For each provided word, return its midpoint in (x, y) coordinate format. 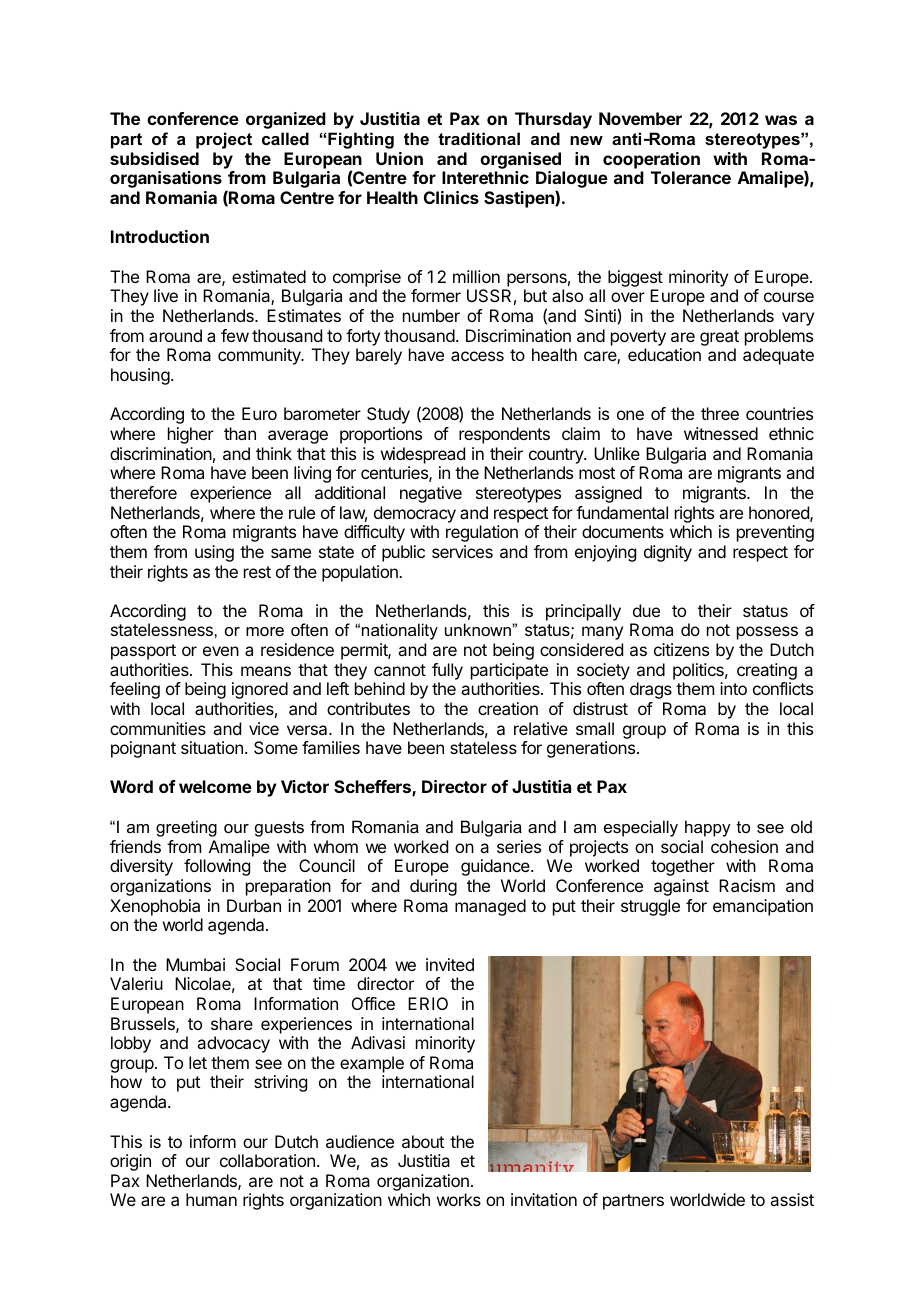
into (733, 688)
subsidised (154, 158)
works (459, 1199)
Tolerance (691, 177)
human (211, 1199)
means (266, 671)
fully (447, 671)
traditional (479, 138)
